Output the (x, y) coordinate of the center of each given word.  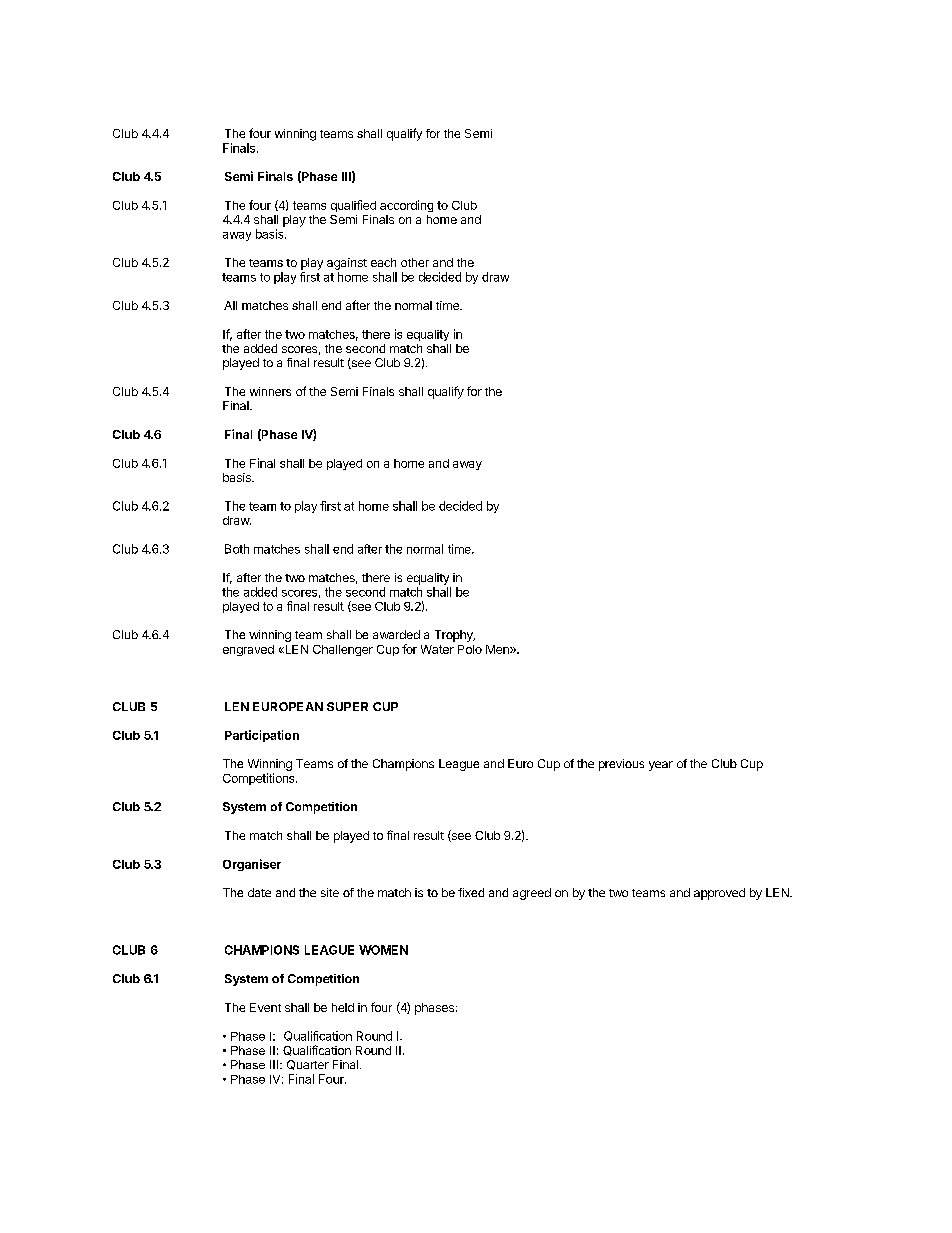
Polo (470, 649)
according (406, 206)
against (347, 264)
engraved (248, 650)
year (661, 766)
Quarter (308, 1065)
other (415, 262)
